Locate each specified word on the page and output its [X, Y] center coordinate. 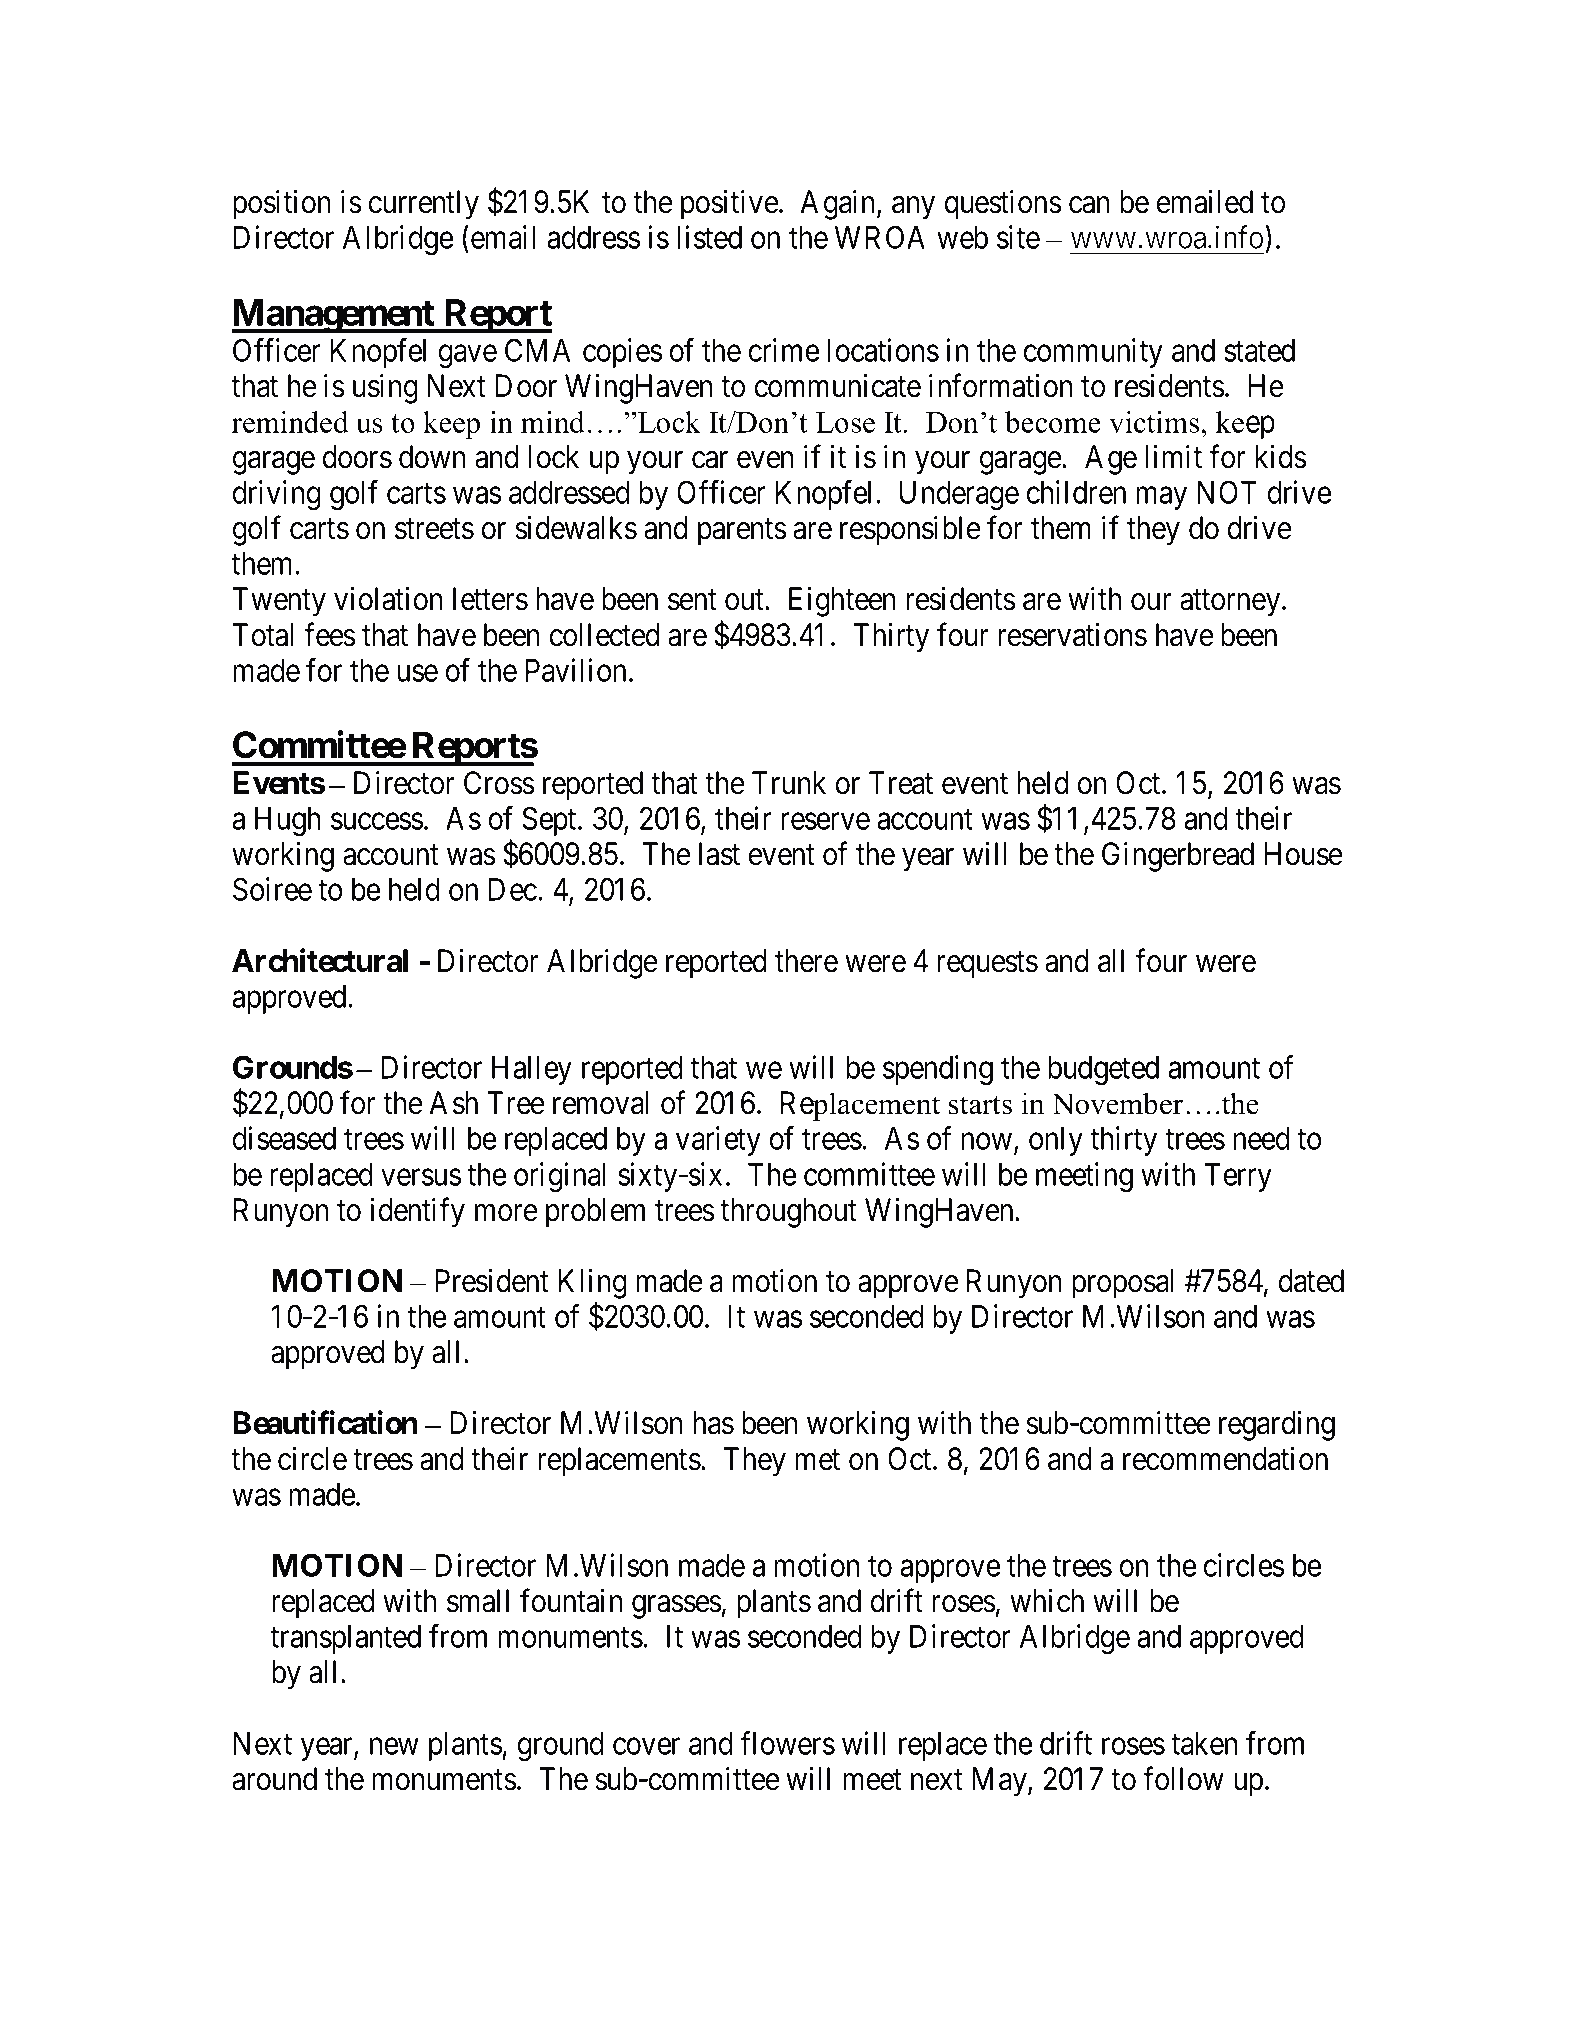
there [806, 961]
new [394, 1746]
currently [424, 205]
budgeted [1103, 1070]
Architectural [320, 960]
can [1089, 205]
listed [709, 237]
